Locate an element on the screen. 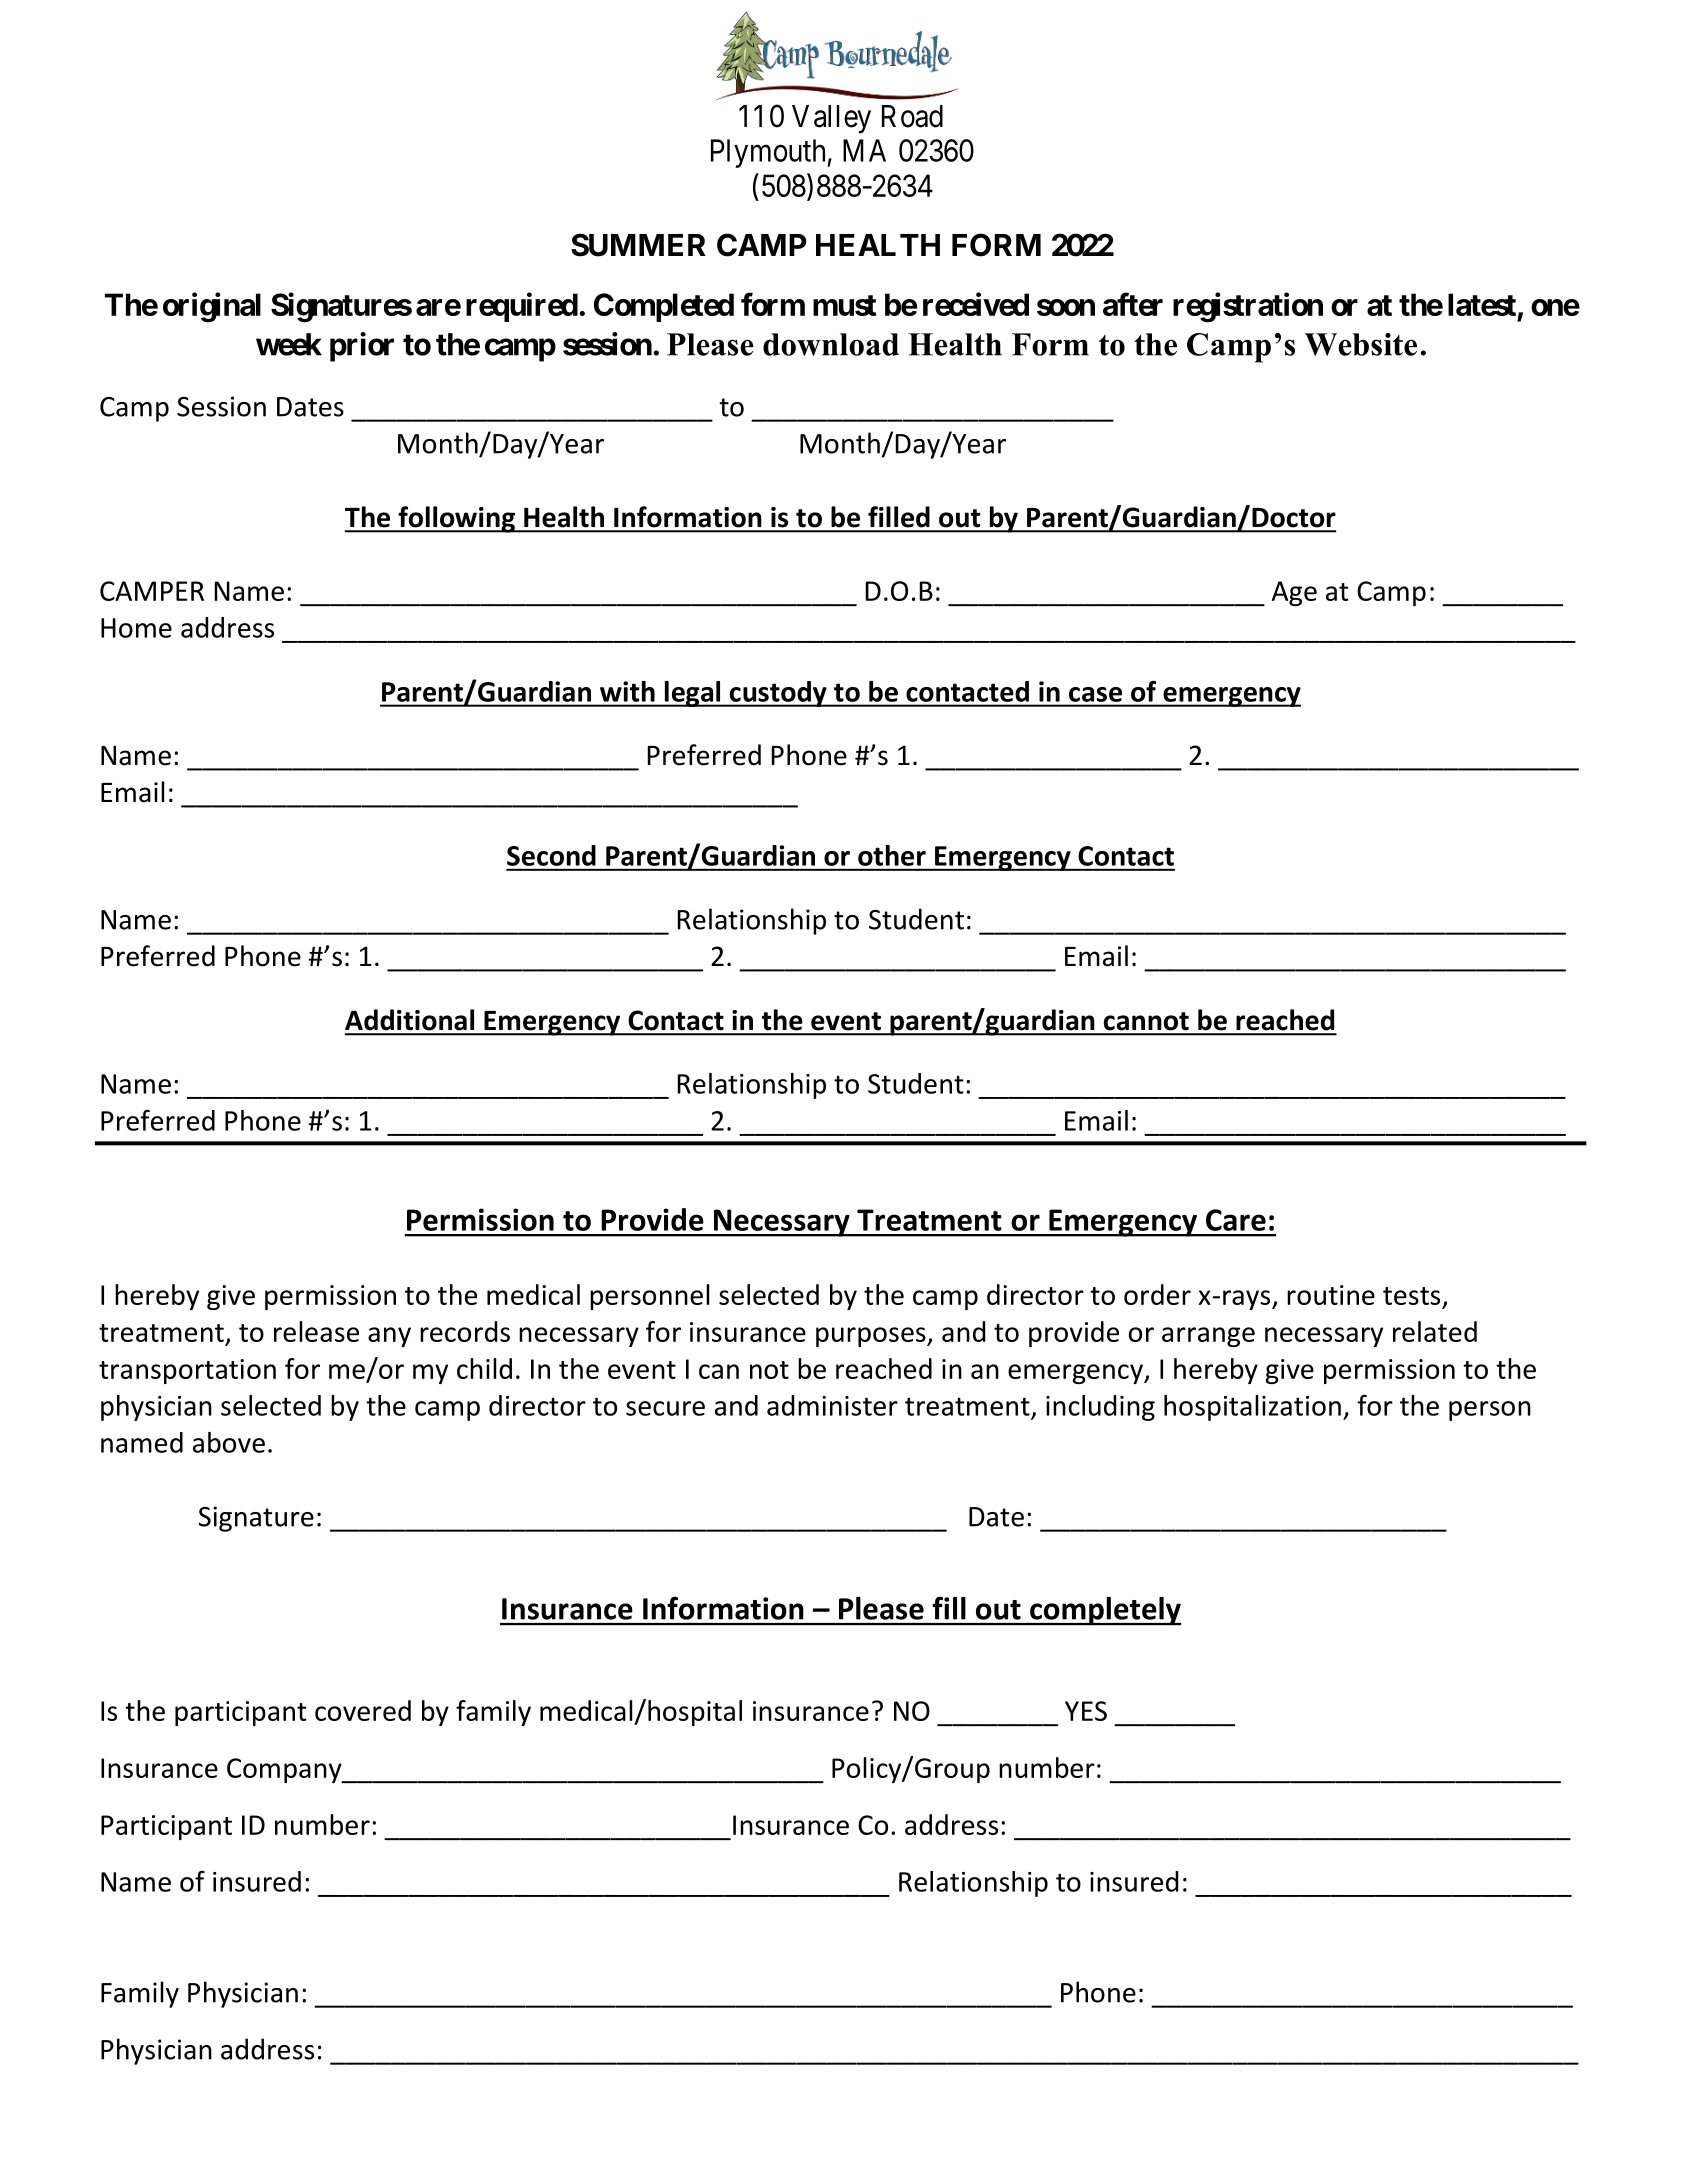 The width and height of the screenshot is (1681, 2175). original is located at coordinates (212, 307).
